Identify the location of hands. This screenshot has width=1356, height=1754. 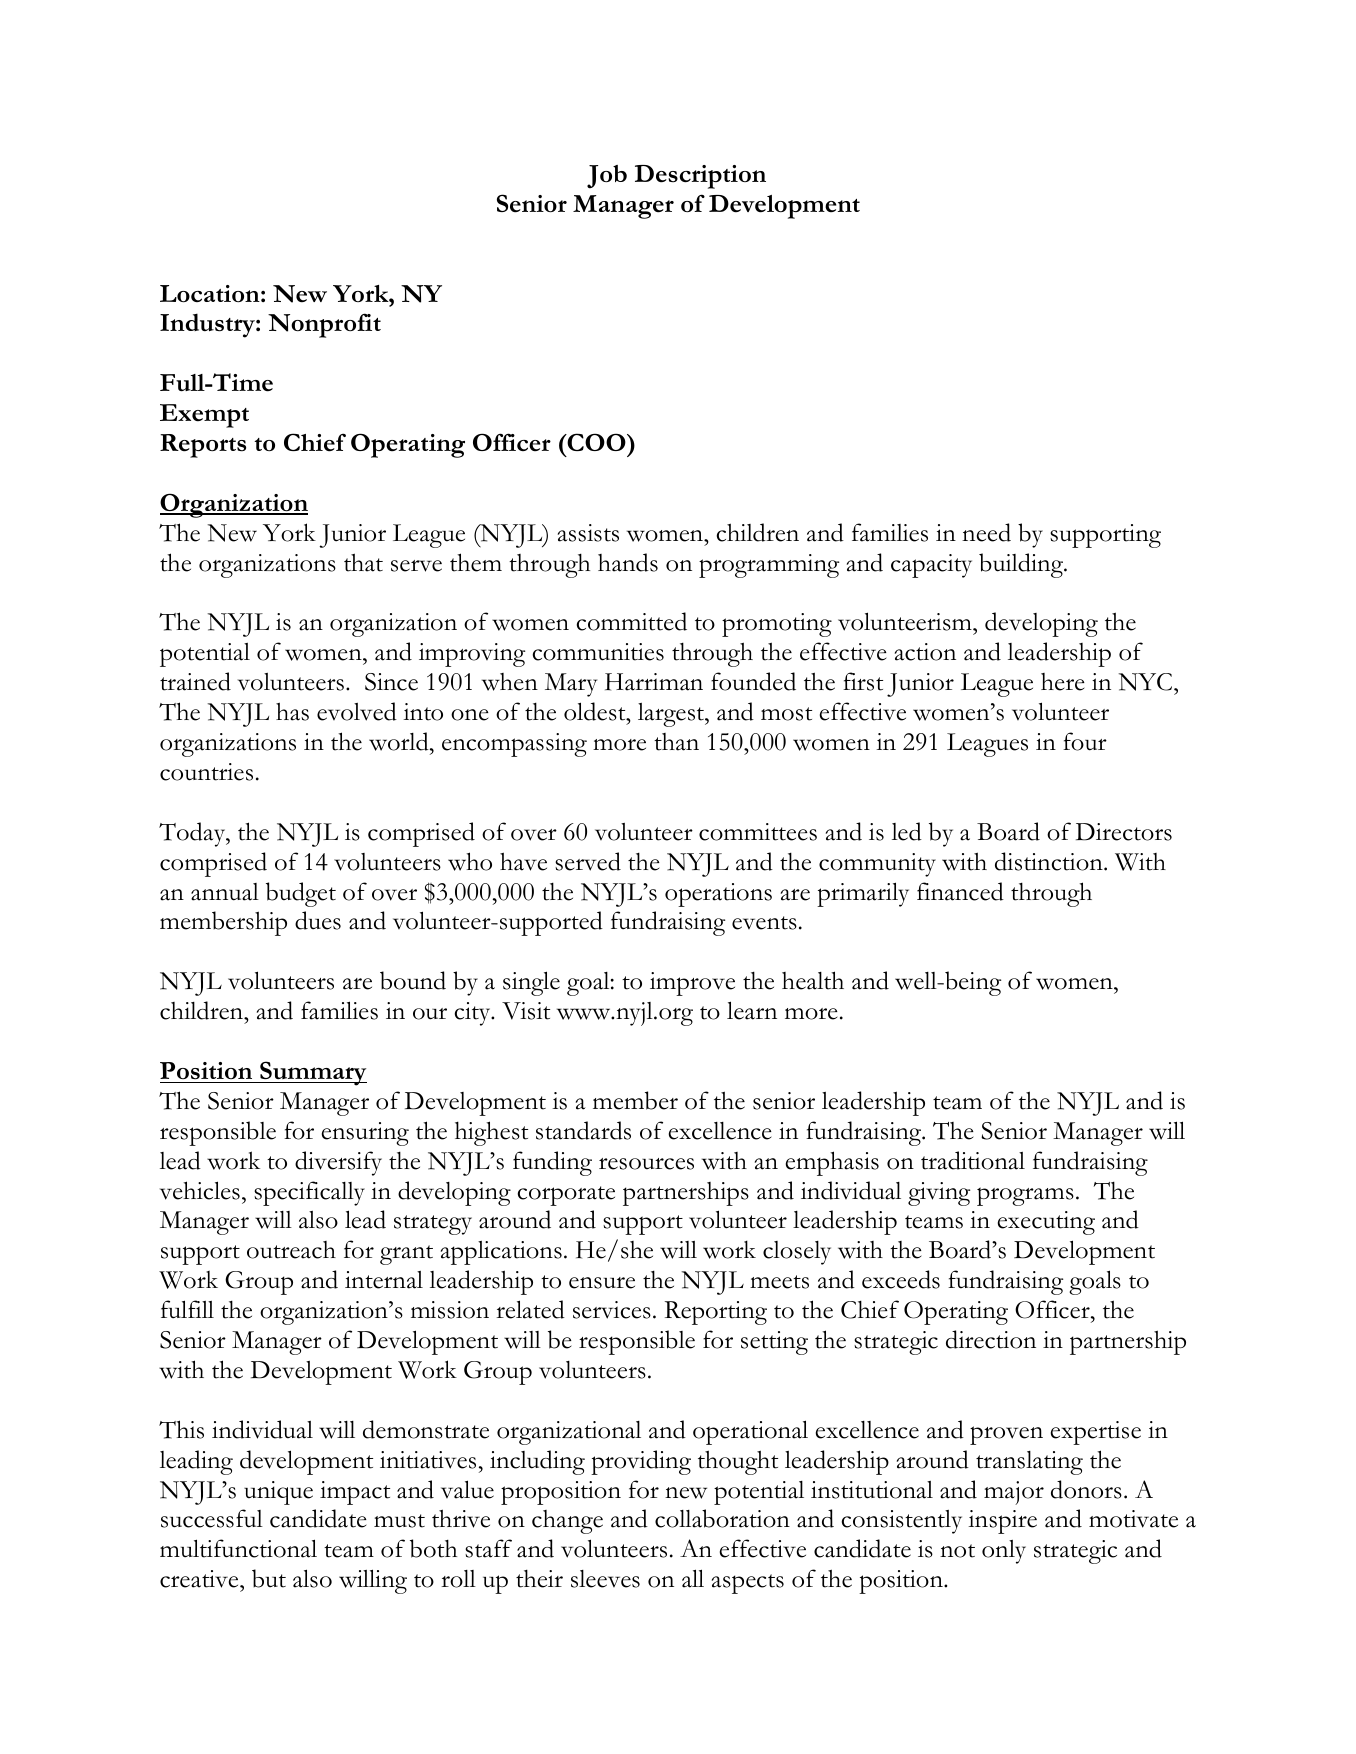
(628, 562).
